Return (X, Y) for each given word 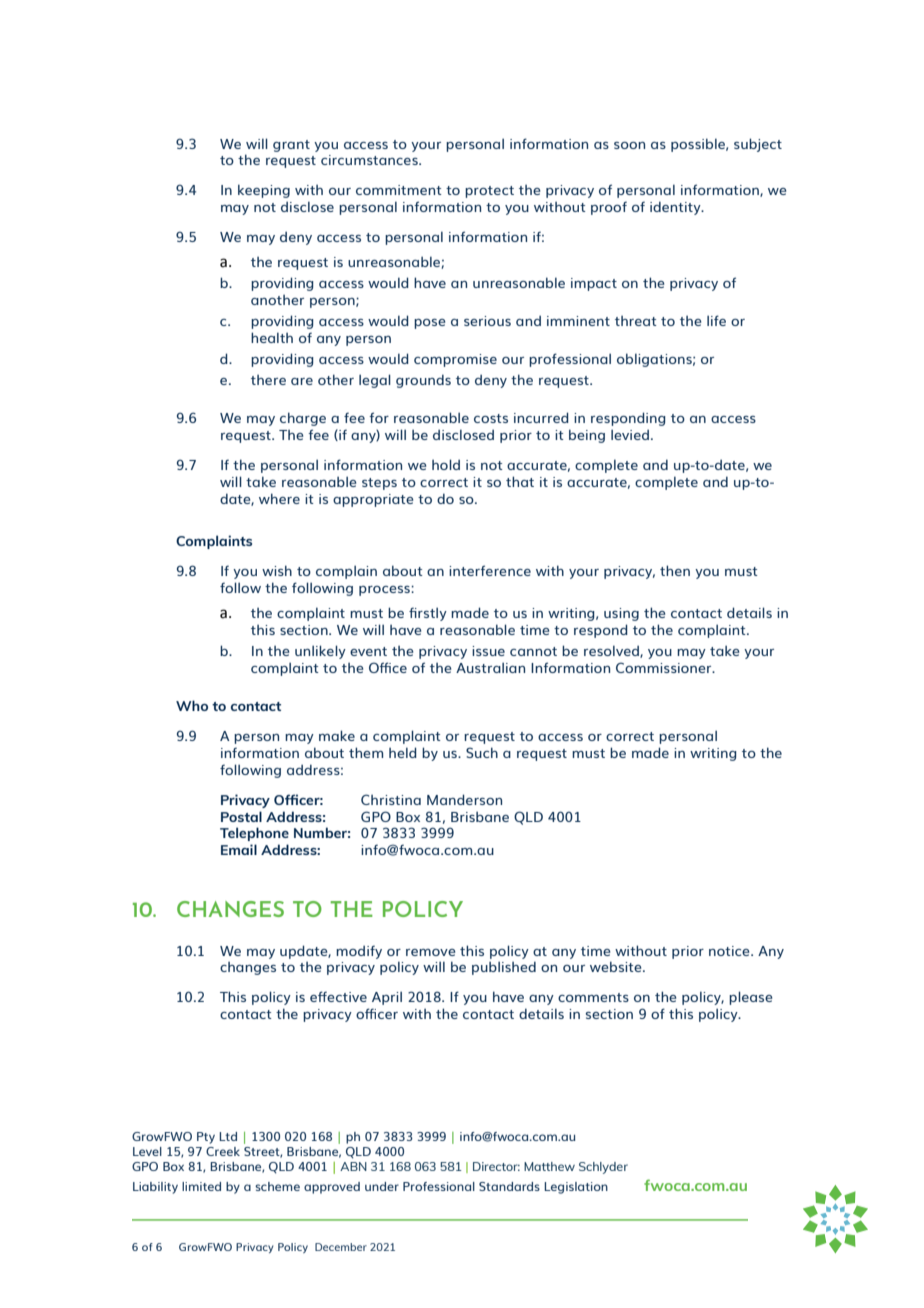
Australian (490, 667)
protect (489, 192)
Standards (509, 1186)
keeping (264, 191)
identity (676, 208)
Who (192, 705)
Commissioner (665, 667)
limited (201, 1186)
